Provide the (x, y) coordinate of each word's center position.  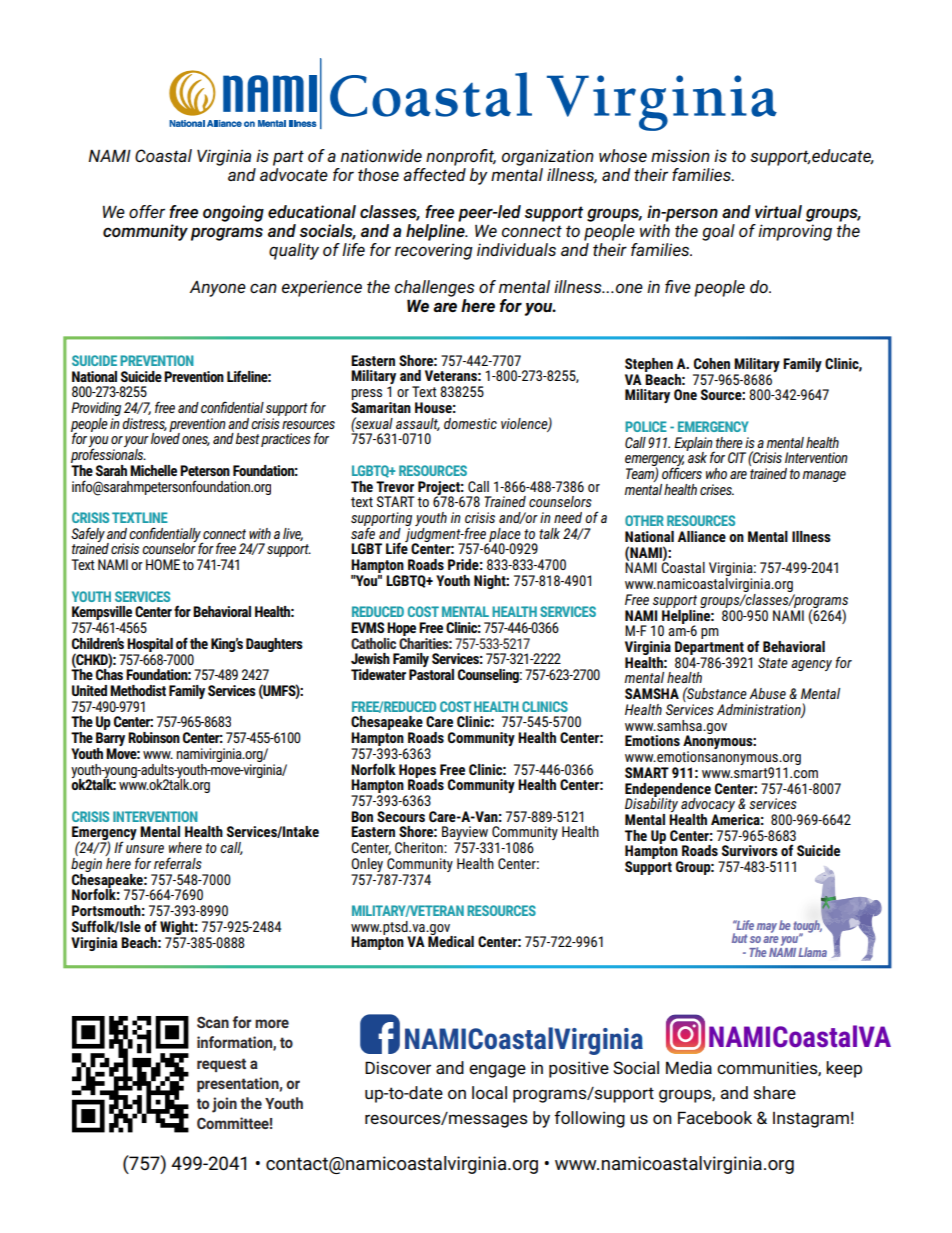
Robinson (154, 737)
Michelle (153, 470)
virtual (778, 211)
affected (434, 173)
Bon (362, 816)
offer (147, 211)
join (224, 1105)
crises (717, 489)
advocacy (708, 806)
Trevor (395, 486)
